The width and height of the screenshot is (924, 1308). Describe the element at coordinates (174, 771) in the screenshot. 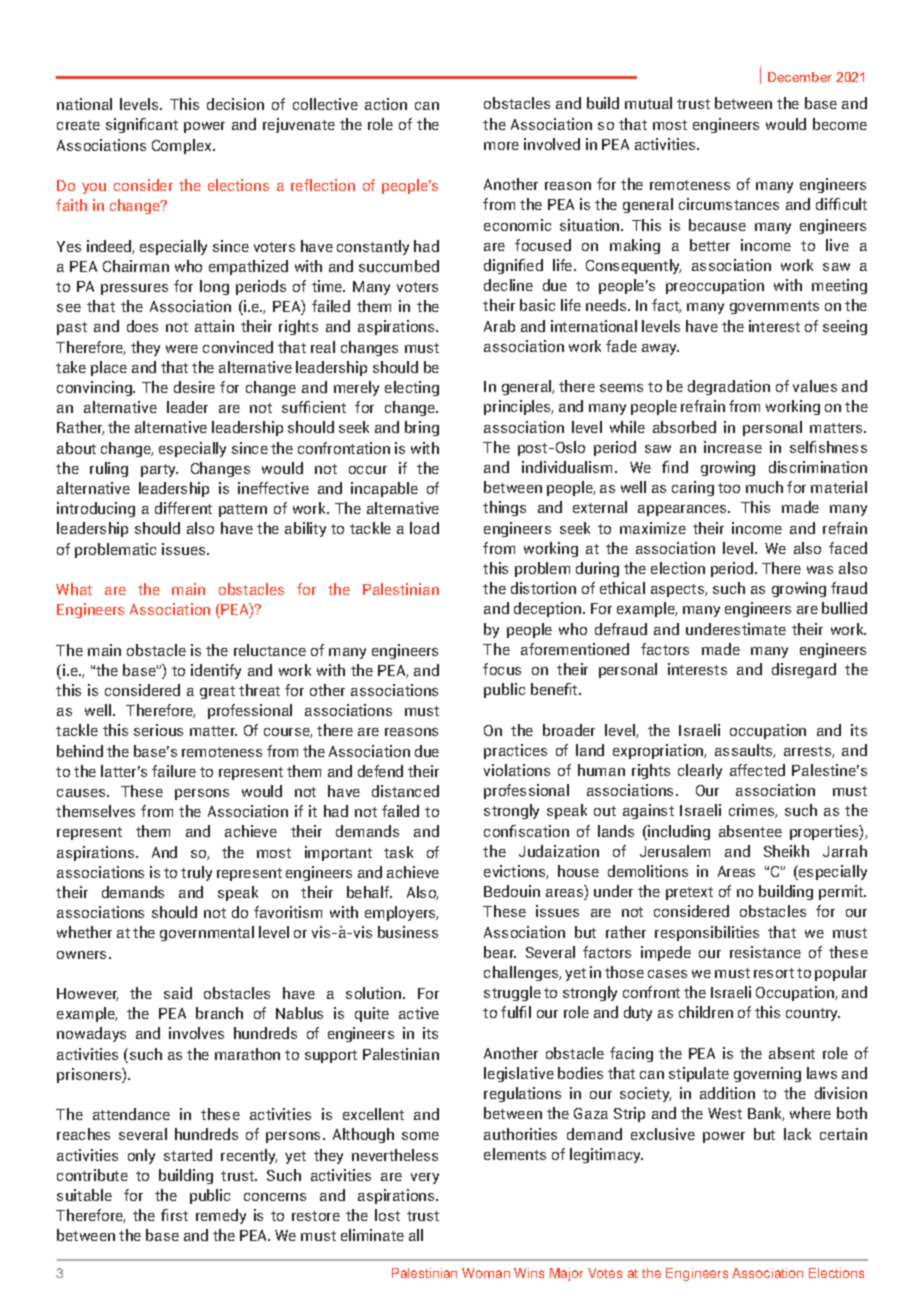

I see `failure` at that location.
